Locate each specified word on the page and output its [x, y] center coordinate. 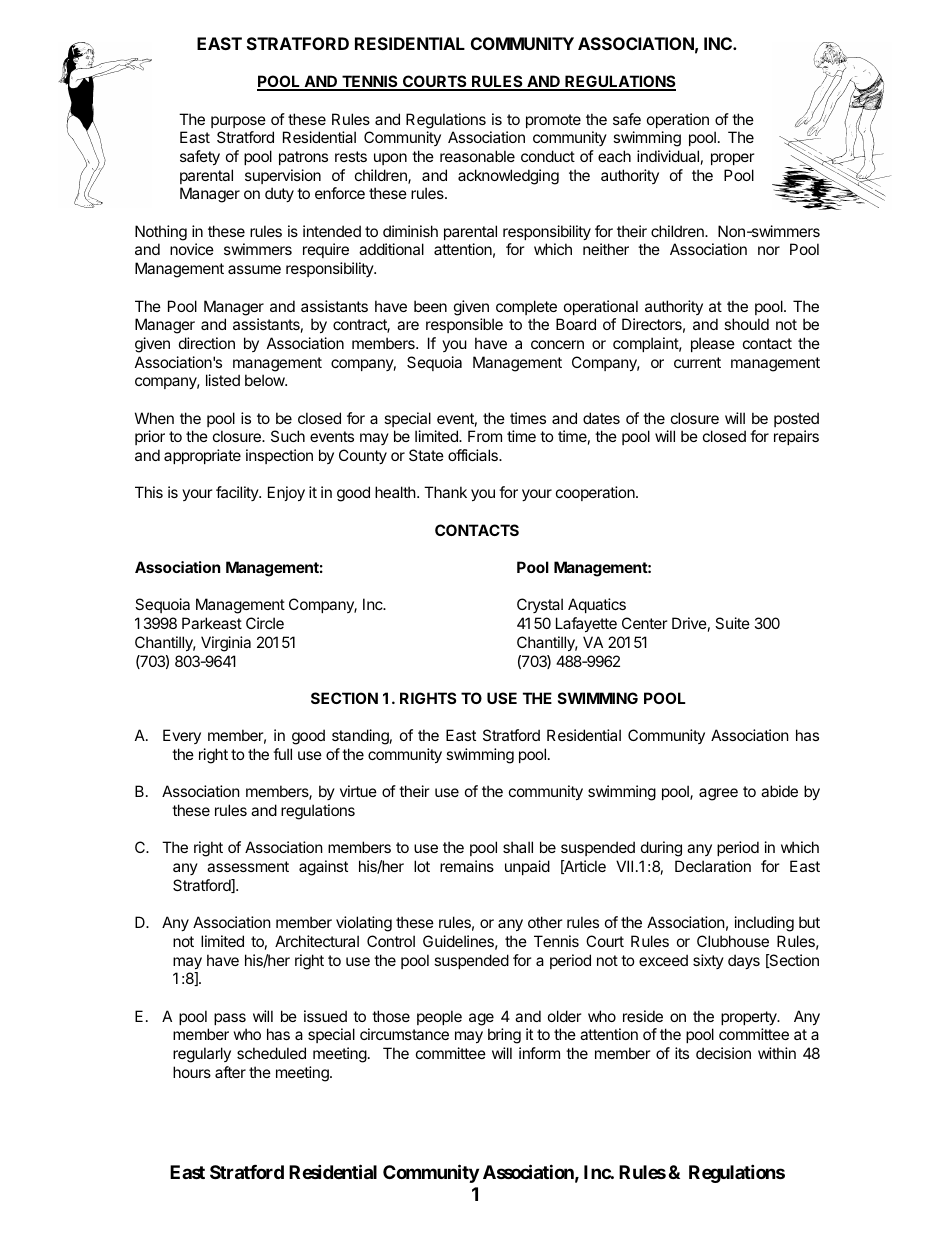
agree [718, 794]
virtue [358, 791]
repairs [796, 437]
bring [504, 1036]
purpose [238, 122]
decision [723, 1053]
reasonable [477, 156]
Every [182, 736]
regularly [202, 1055]
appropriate [202, 456]
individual [668, 156]
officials [474, 455]
